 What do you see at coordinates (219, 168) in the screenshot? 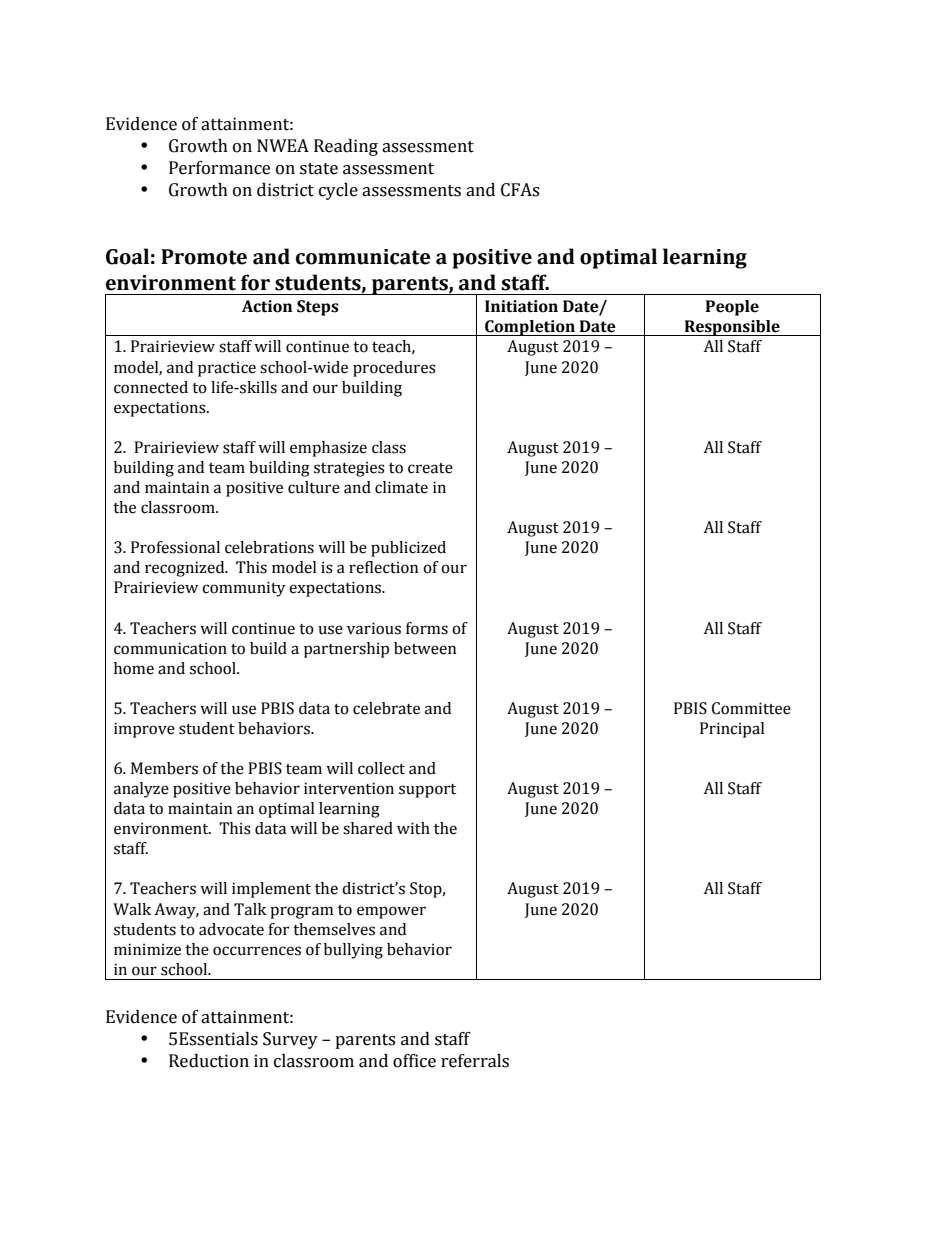
I see `Performance` at bounding box center [219, 168].
